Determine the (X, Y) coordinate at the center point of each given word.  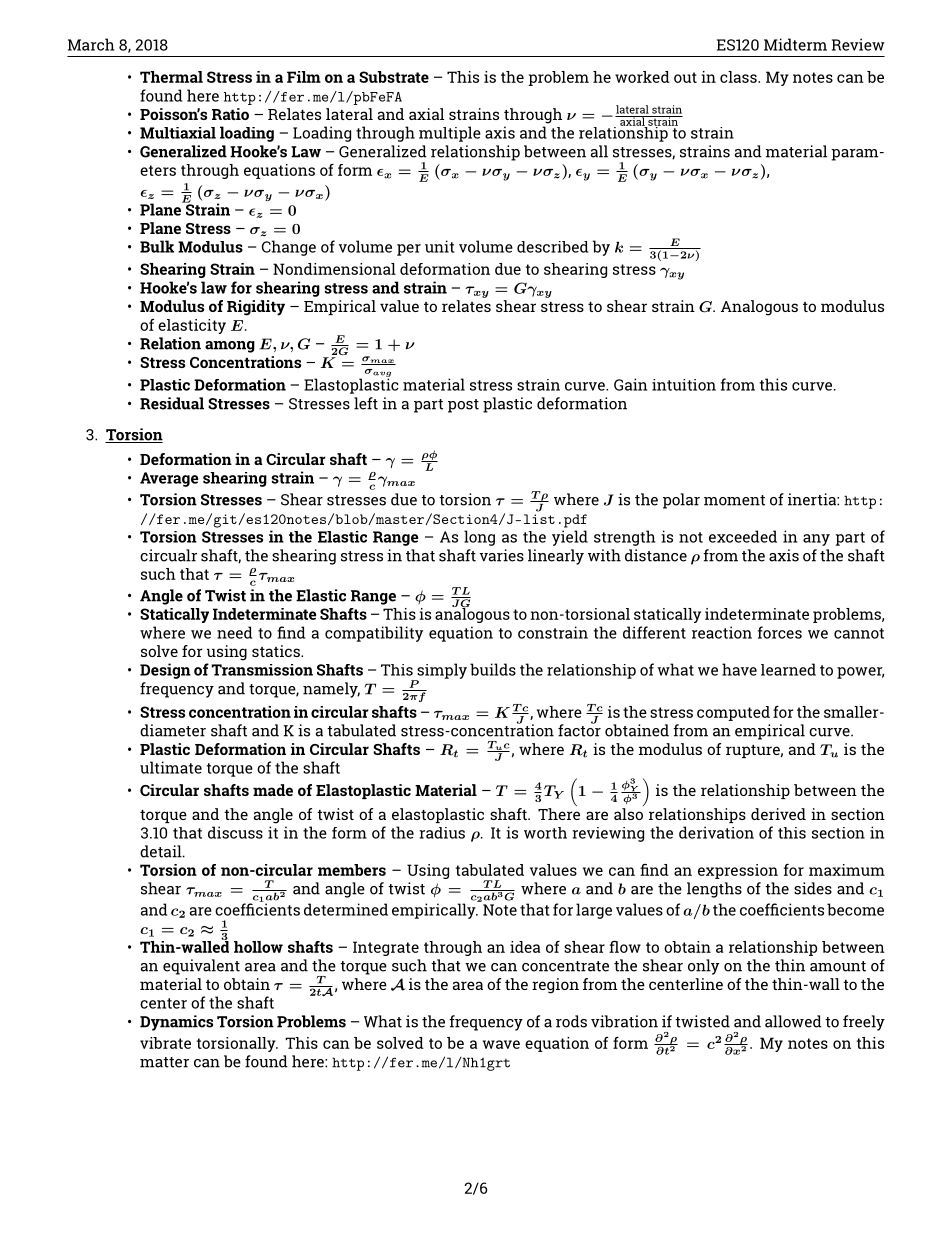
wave (501, 1044)
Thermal (171, 77)
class (739, 77)
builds (493, 669)
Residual (172, 403)
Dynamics (176, 1023)
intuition (684, 385)
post (463, 406)
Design (165, 671)
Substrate (394, 77)
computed (733, 713)
